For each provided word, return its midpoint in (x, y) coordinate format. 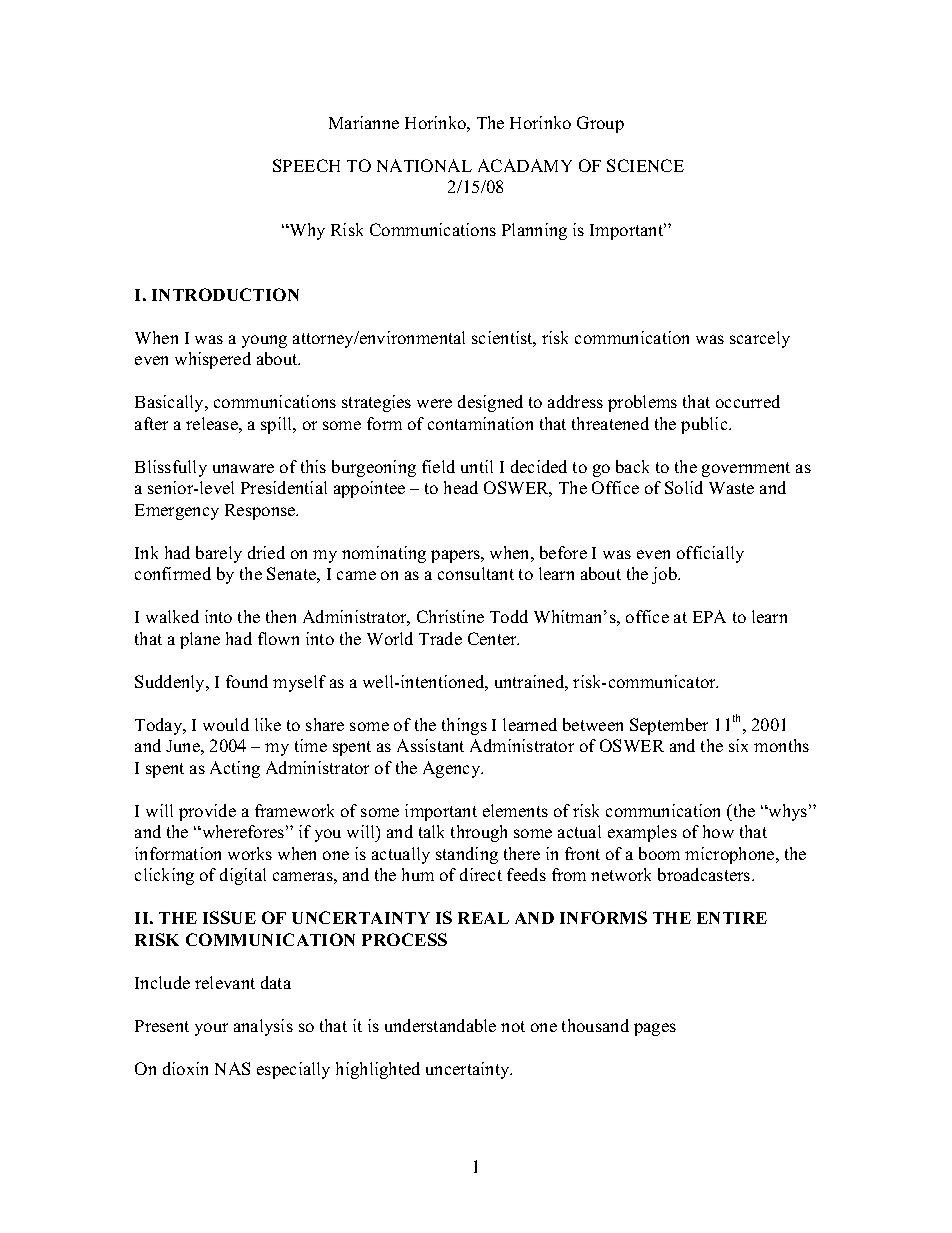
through (479, 833)
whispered (213, 360)
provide (207, 812)
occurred (748, 401)
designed (490, 403)
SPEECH (306, 165)
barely (219, 554)
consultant (476, 573)
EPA (709, 616)
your (211, 1029)
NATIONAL (424, 165)
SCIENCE (645, 165)
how (718, 831)
